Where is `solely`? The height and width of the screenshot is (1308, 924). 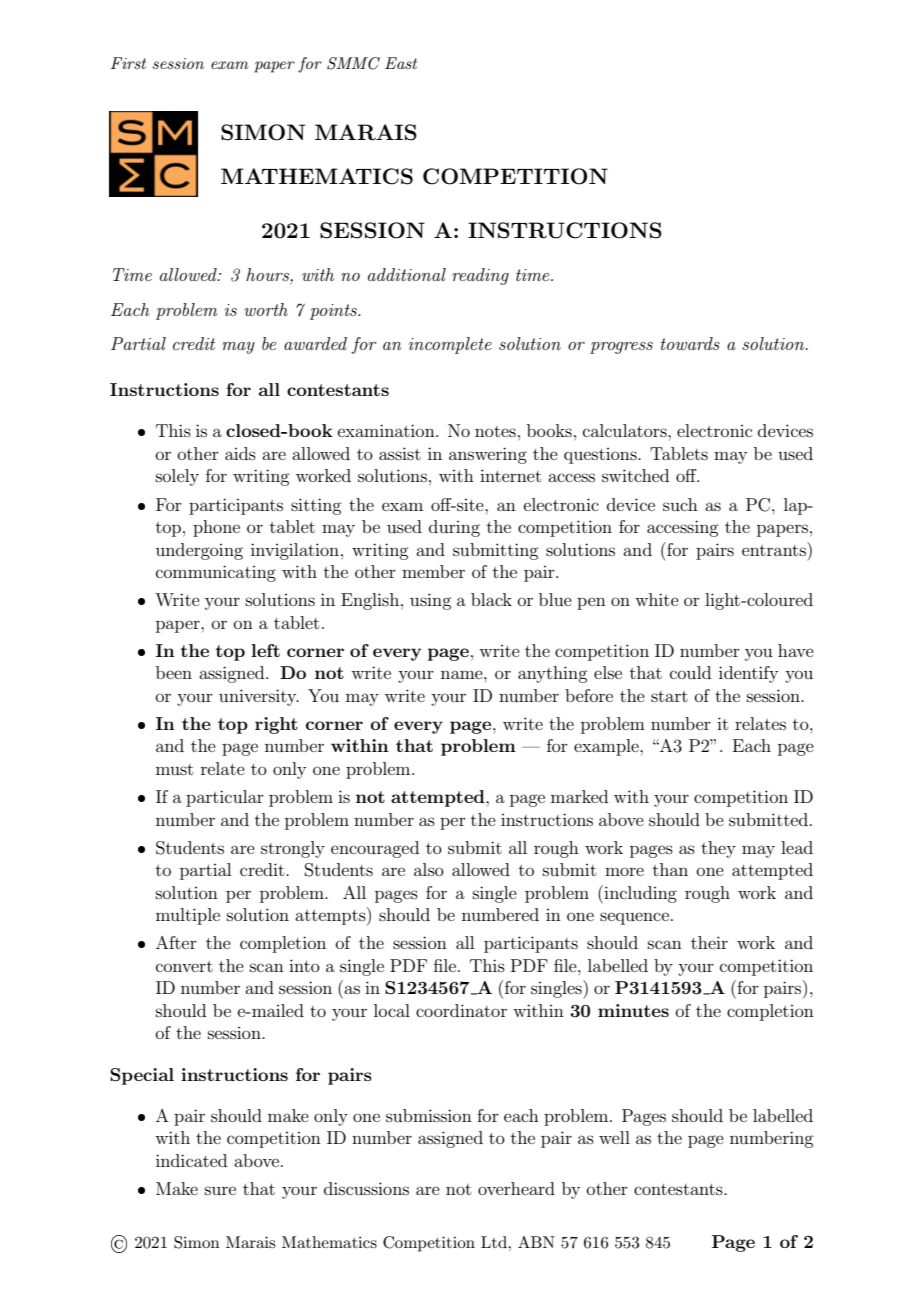
solely is located at coordinates (177, 477).
